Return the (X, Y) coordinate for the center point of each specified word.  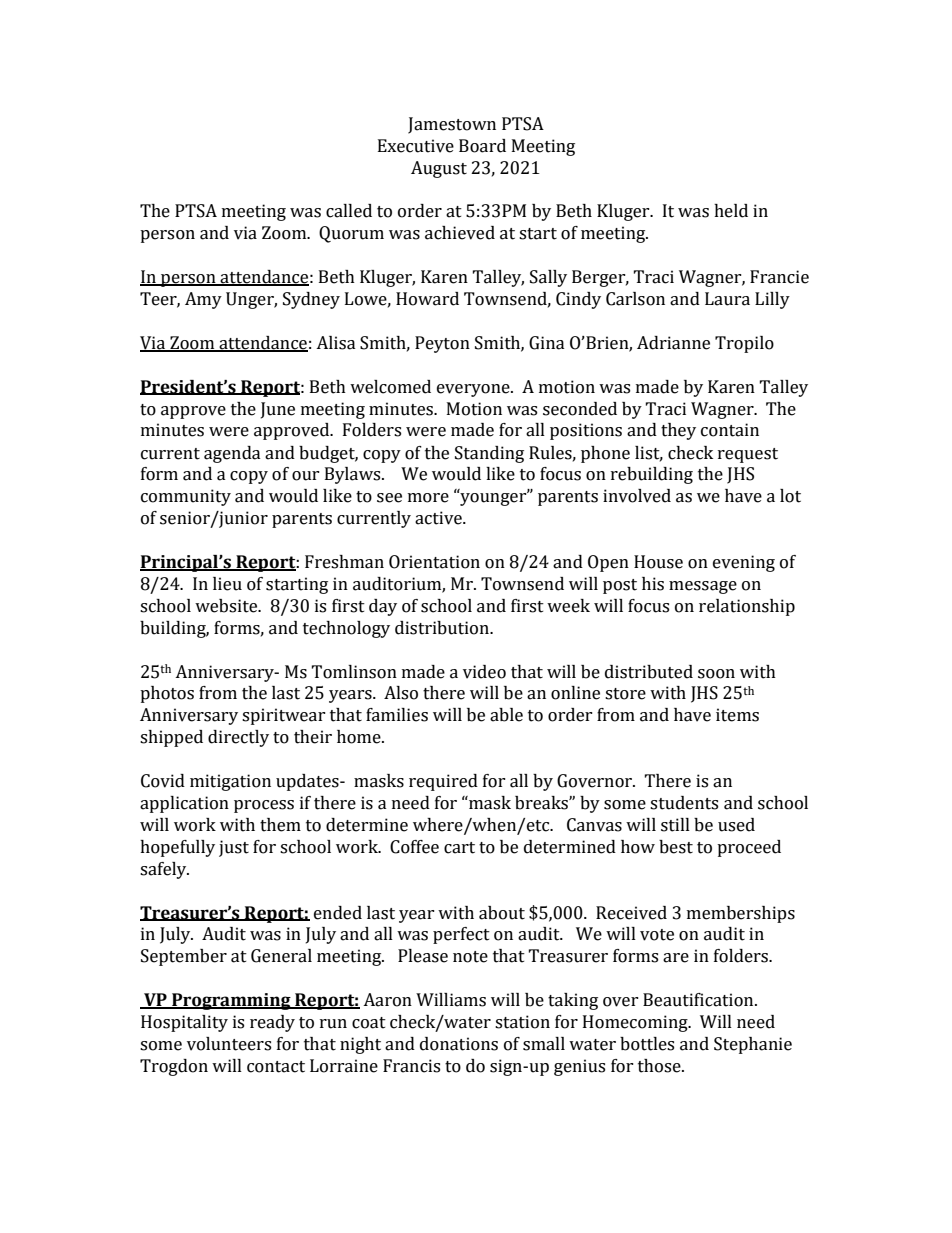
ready (272, 1023)
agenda (232, 454)
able (506, 715)
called (349, 211)
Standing (489, 454)
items (737, 715)
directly (238, 738)
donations (459, 1044)
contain (730, 430)
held (731, 211)
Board (482, 146)
